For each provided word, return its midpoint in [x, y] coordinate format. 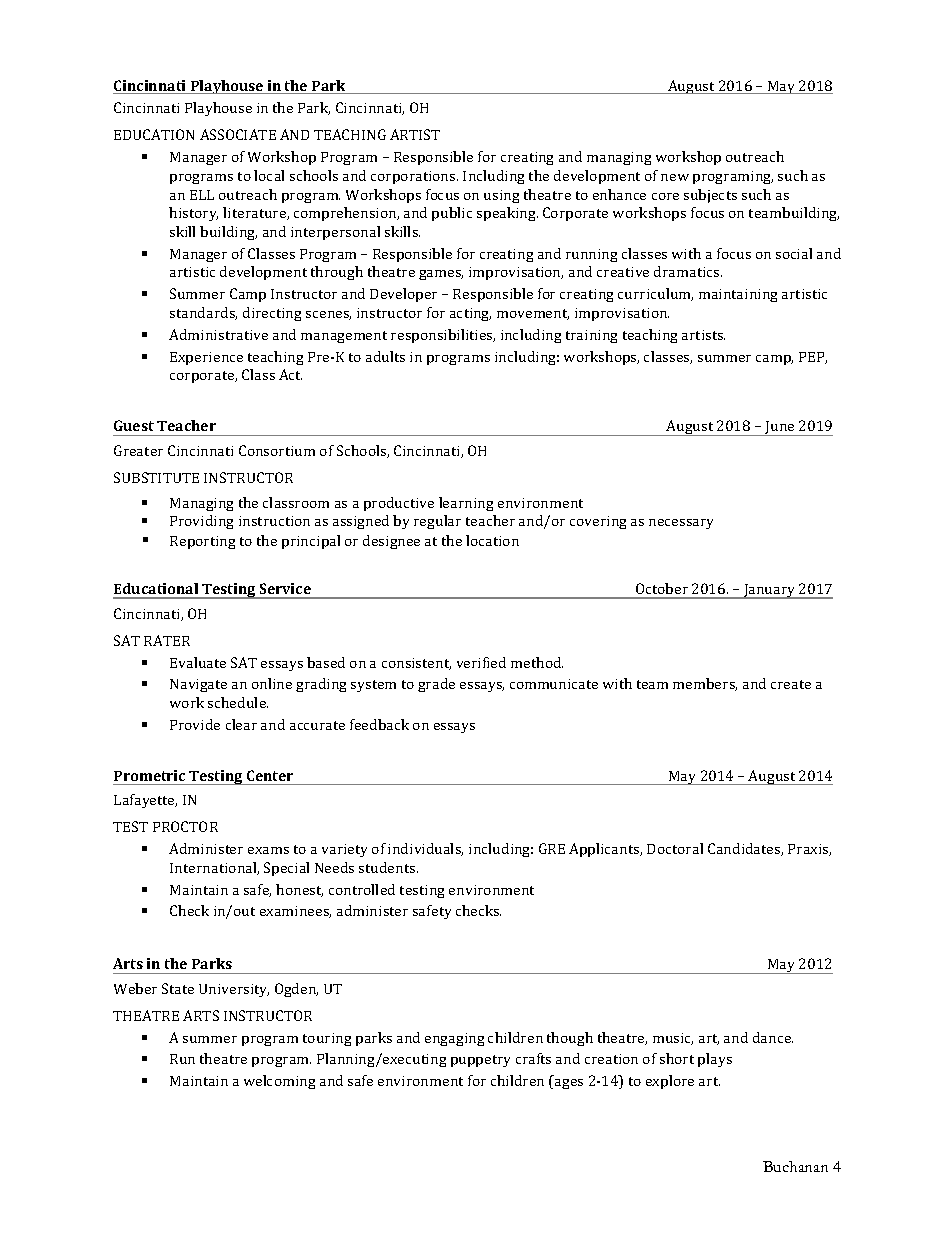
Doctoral [675, 848]
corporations [414, 177]
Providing [201, 522]
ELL [202, 195]
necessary [681, 524]
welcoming [279, 1082]
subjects [710, 196]
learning [466, 504]
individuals [425, 849]
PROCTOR [185, 826]
